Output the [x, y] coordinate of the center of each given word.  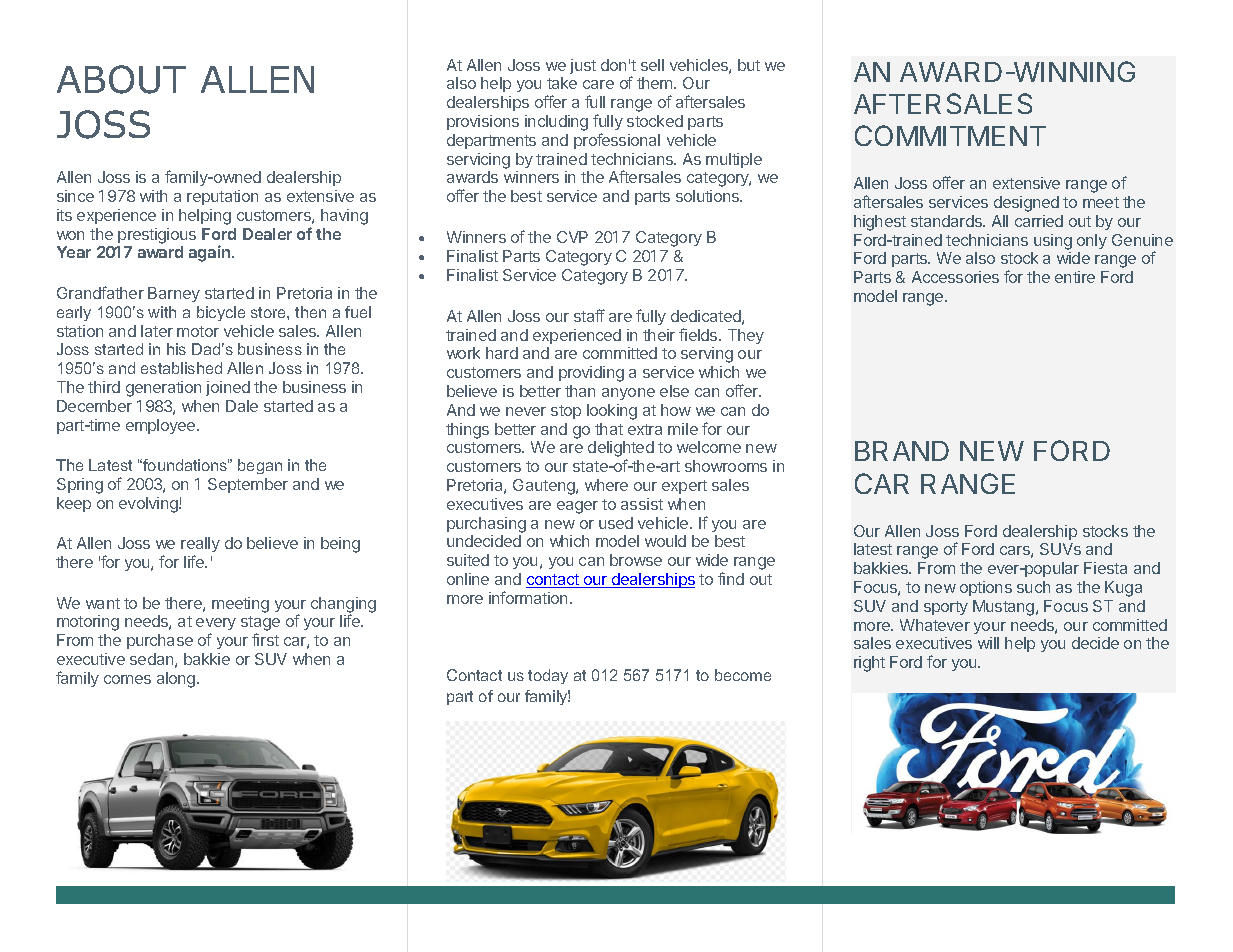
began [260, 466]
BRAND [902, 451]
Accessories [955, 277]
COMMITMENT [950, 135]
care [598, 84]
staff [589, 315]
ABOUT [121, 79]
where [606, 485]
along [177, 680]
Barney [174, 294]
